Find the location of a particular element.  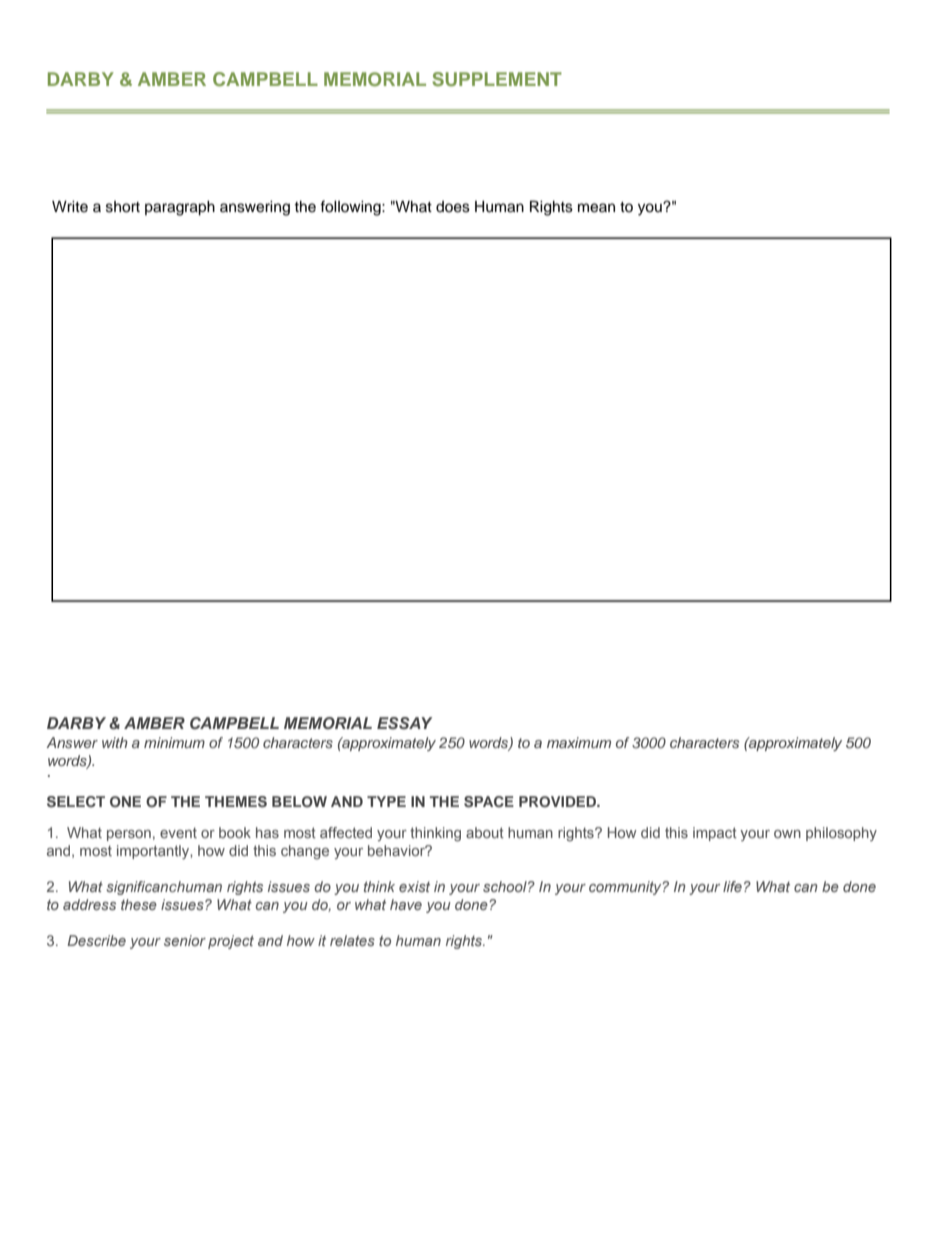

impact is located at coordinates (715, 834).
